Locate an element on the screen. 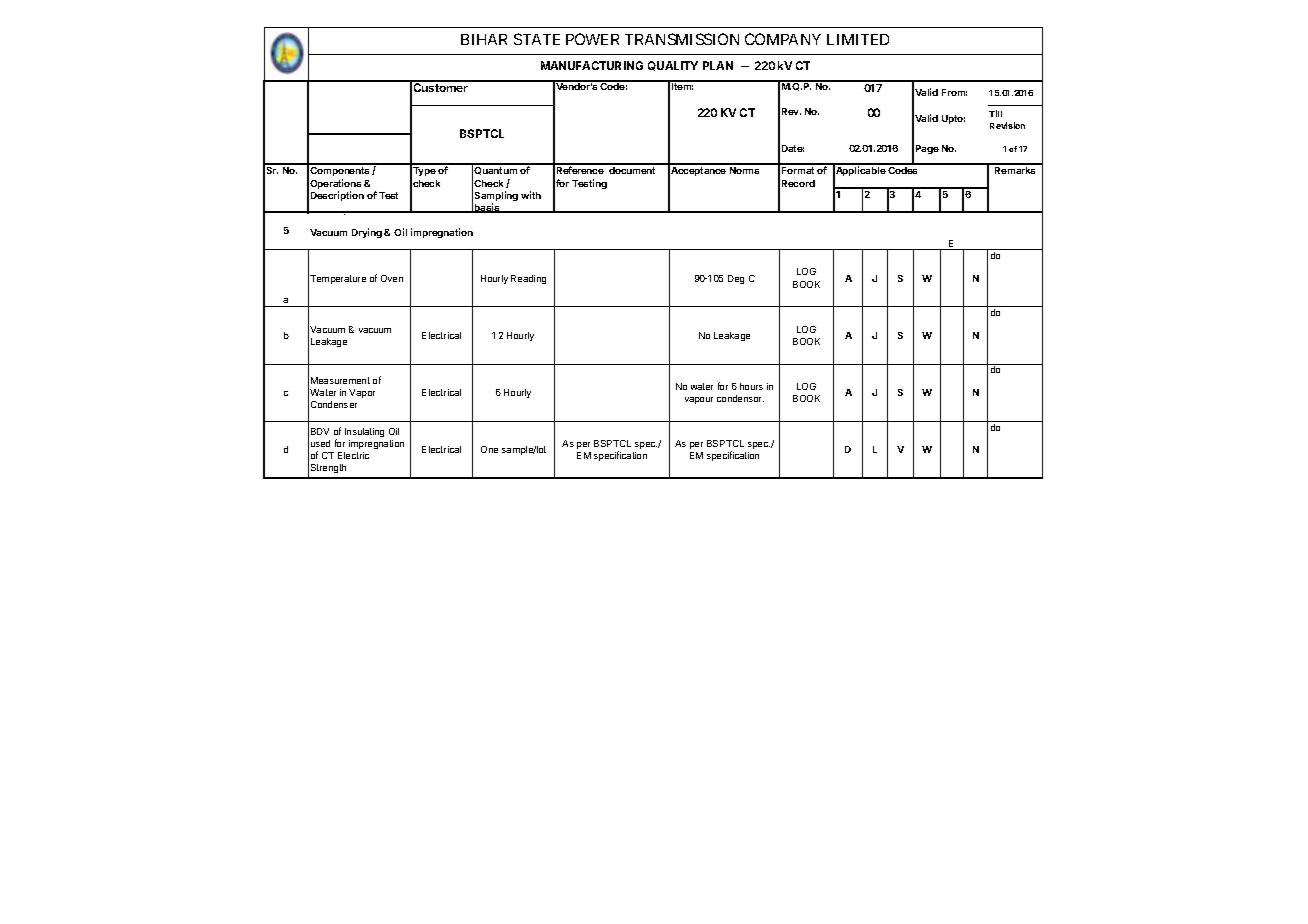  condensor is located at coordinates (740, 398).
